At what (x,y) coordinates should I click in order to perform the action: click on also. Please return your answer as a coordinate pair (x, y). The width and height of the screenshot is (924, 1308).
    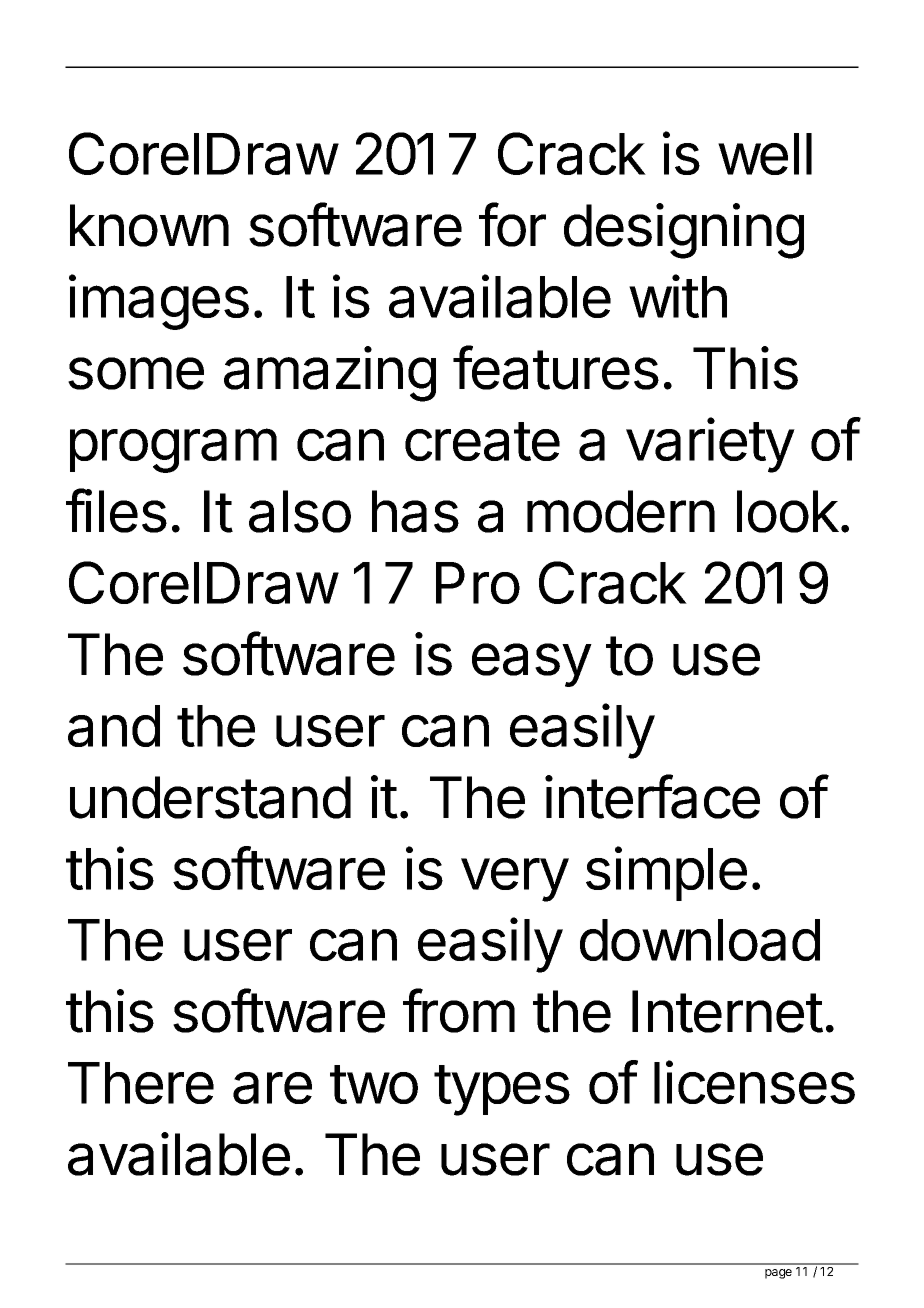
    Looking at the image, I should click on (300, 511).
